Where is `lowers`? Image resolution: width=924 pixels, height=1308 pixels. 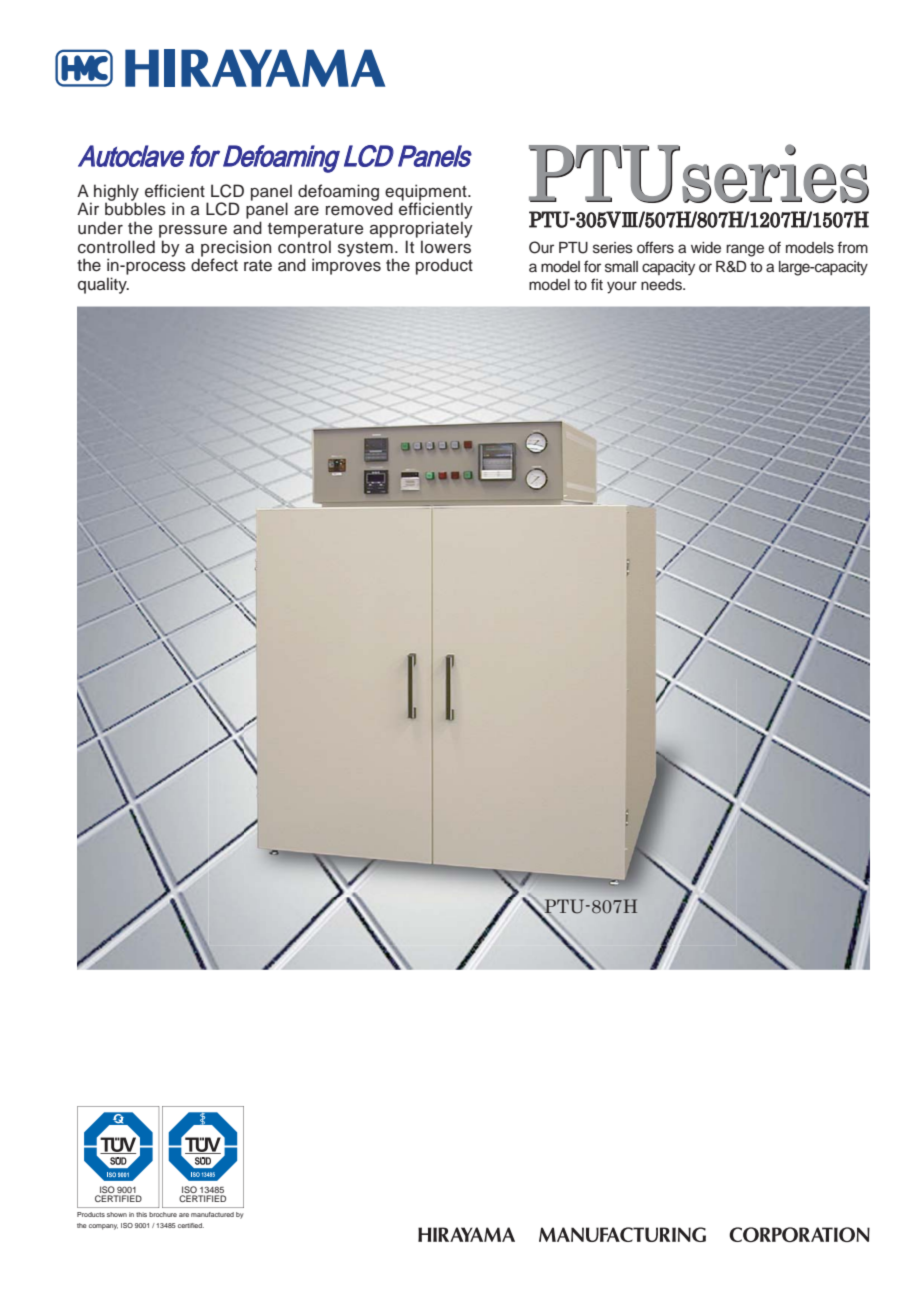 lowers is located at coordinates (446, 247).
